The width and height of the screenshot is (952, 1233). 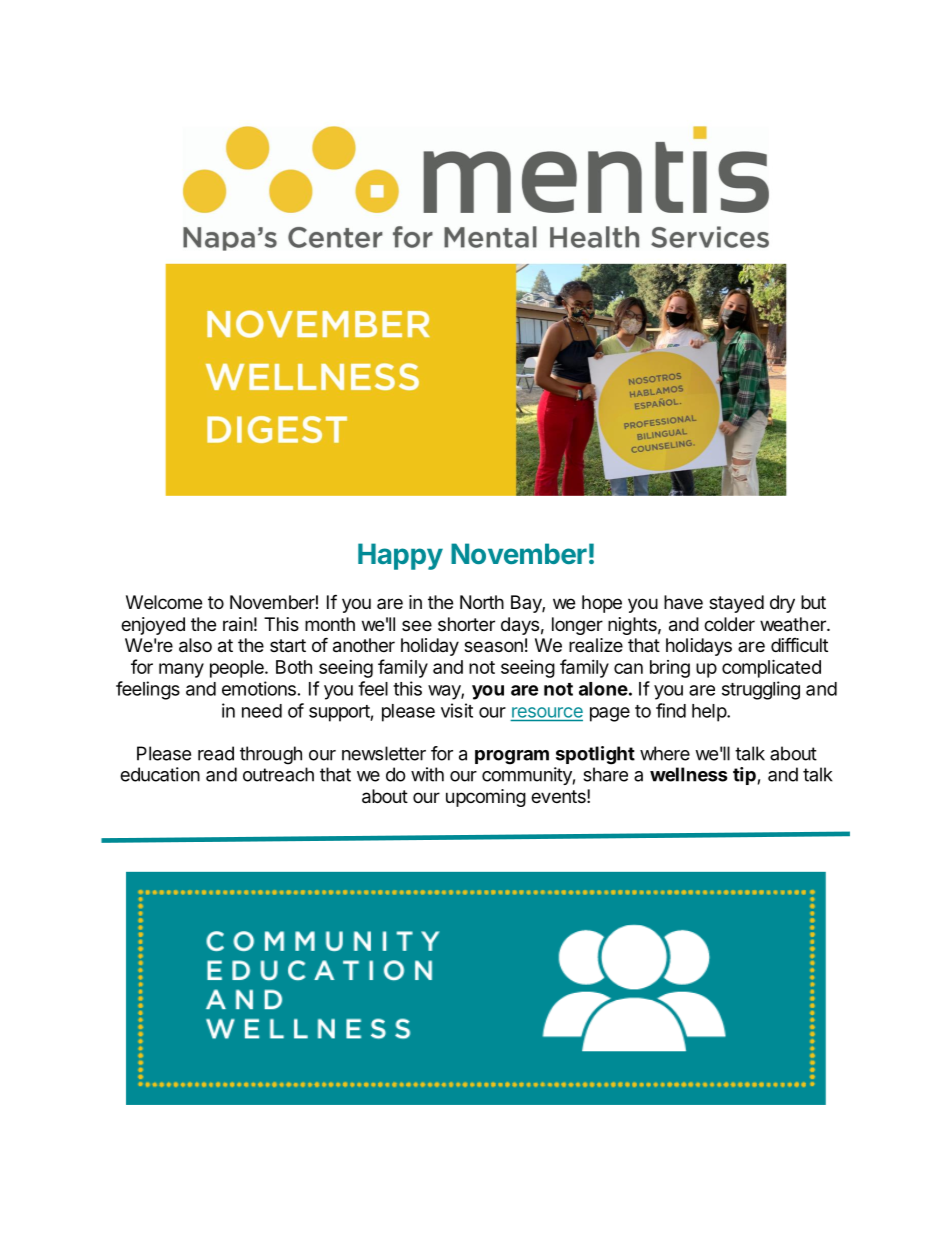 I want to click on alone, so click(x=603, y=689).
